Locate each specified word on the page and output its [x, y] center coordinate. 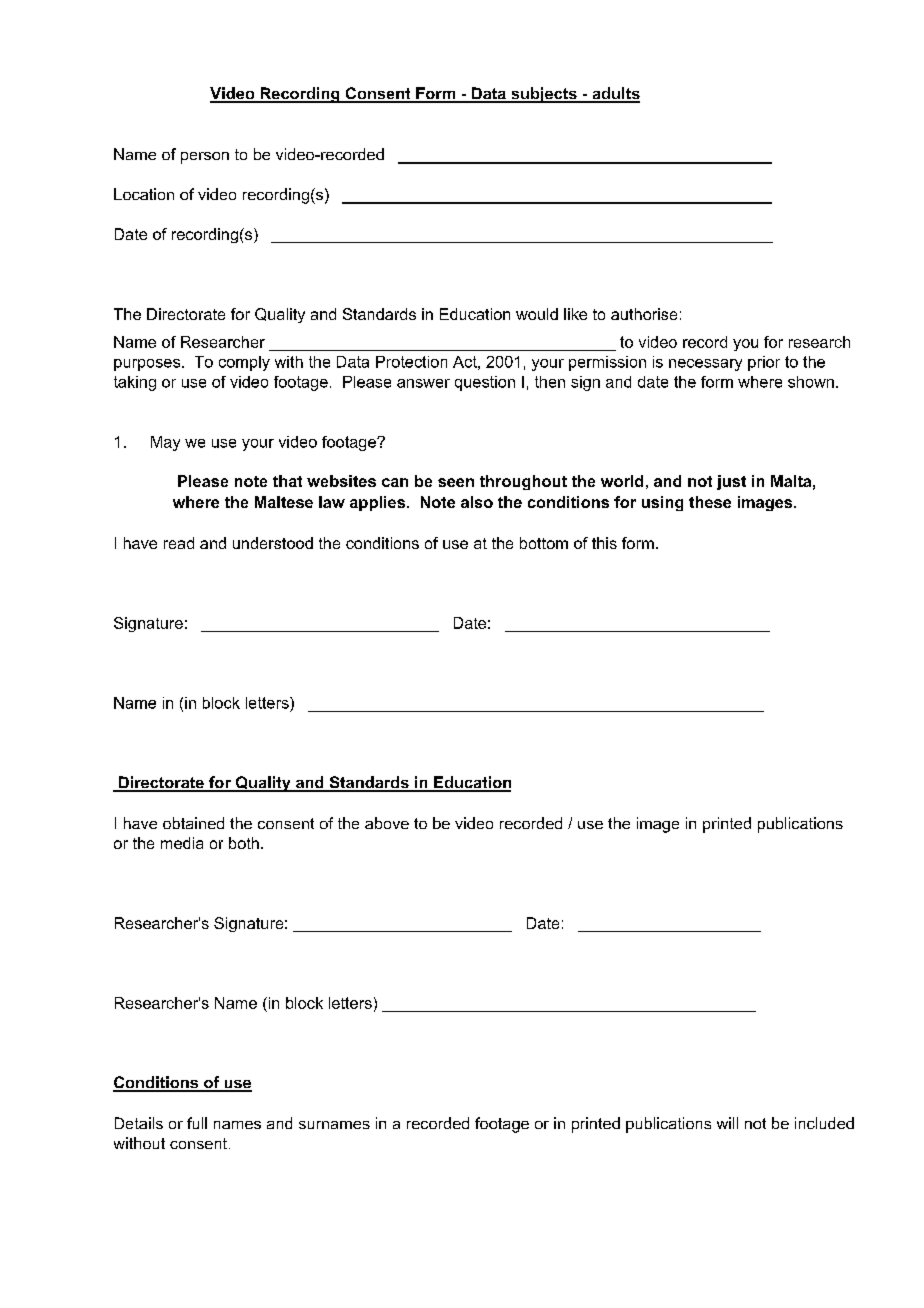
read [179, 543]
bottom [544, 543]
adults [615, 94]
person [205, 158]
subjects [544, 95]
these [710, 502]
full [197, 1123]
